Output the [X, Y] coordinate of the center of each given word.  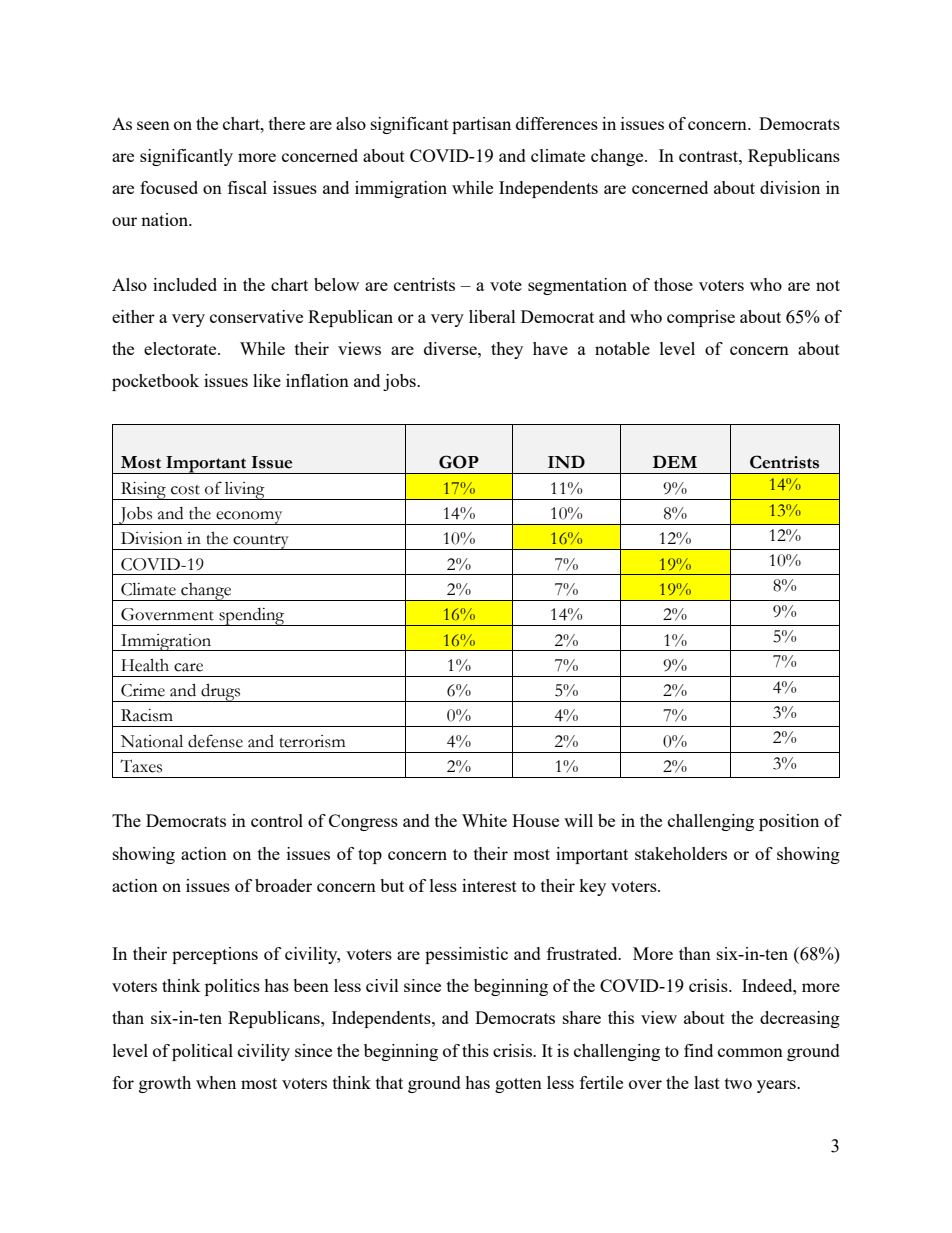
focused [169, 187]
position [789, 822]
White [484, 820]
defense [215, 741]
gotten [518, 1085]
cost [185, 490]
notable [622, 348]
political [202, 1052]
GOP [459, 462]
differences [557, 123]
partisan [481, 125]
